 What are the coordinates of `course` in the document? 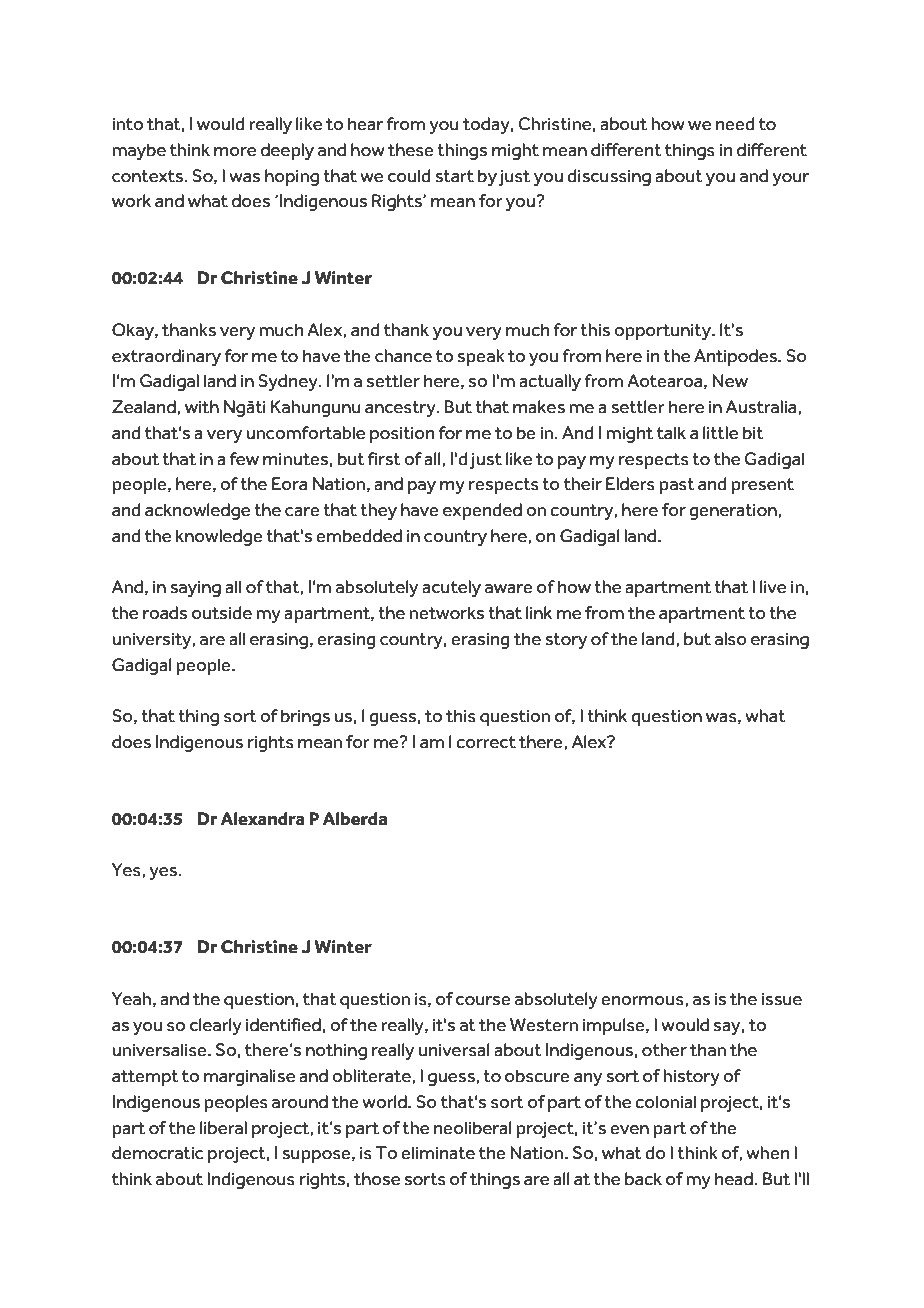 It's located at (483, 1001).
